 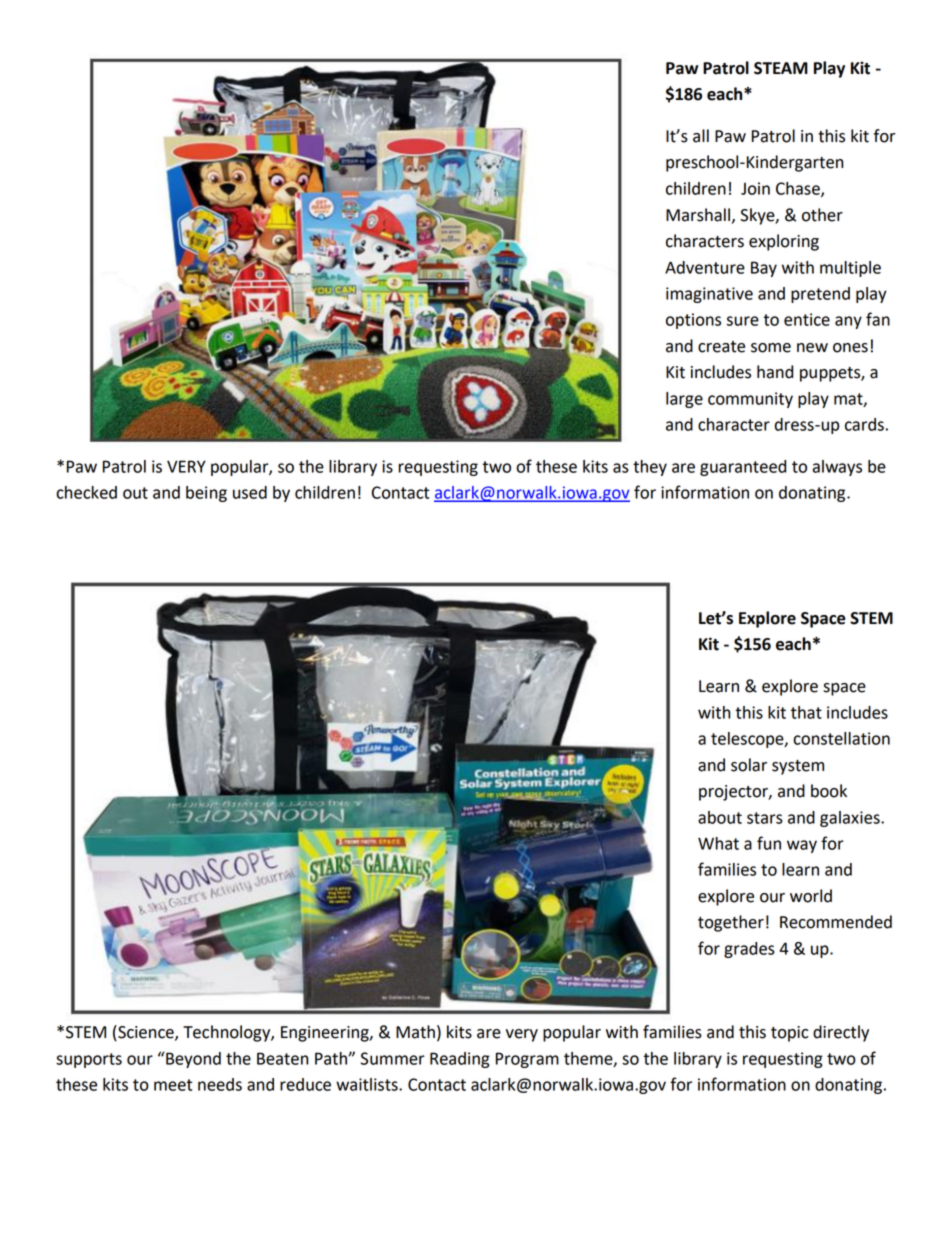 I want to click on stars, so click(x=765, y=818).
